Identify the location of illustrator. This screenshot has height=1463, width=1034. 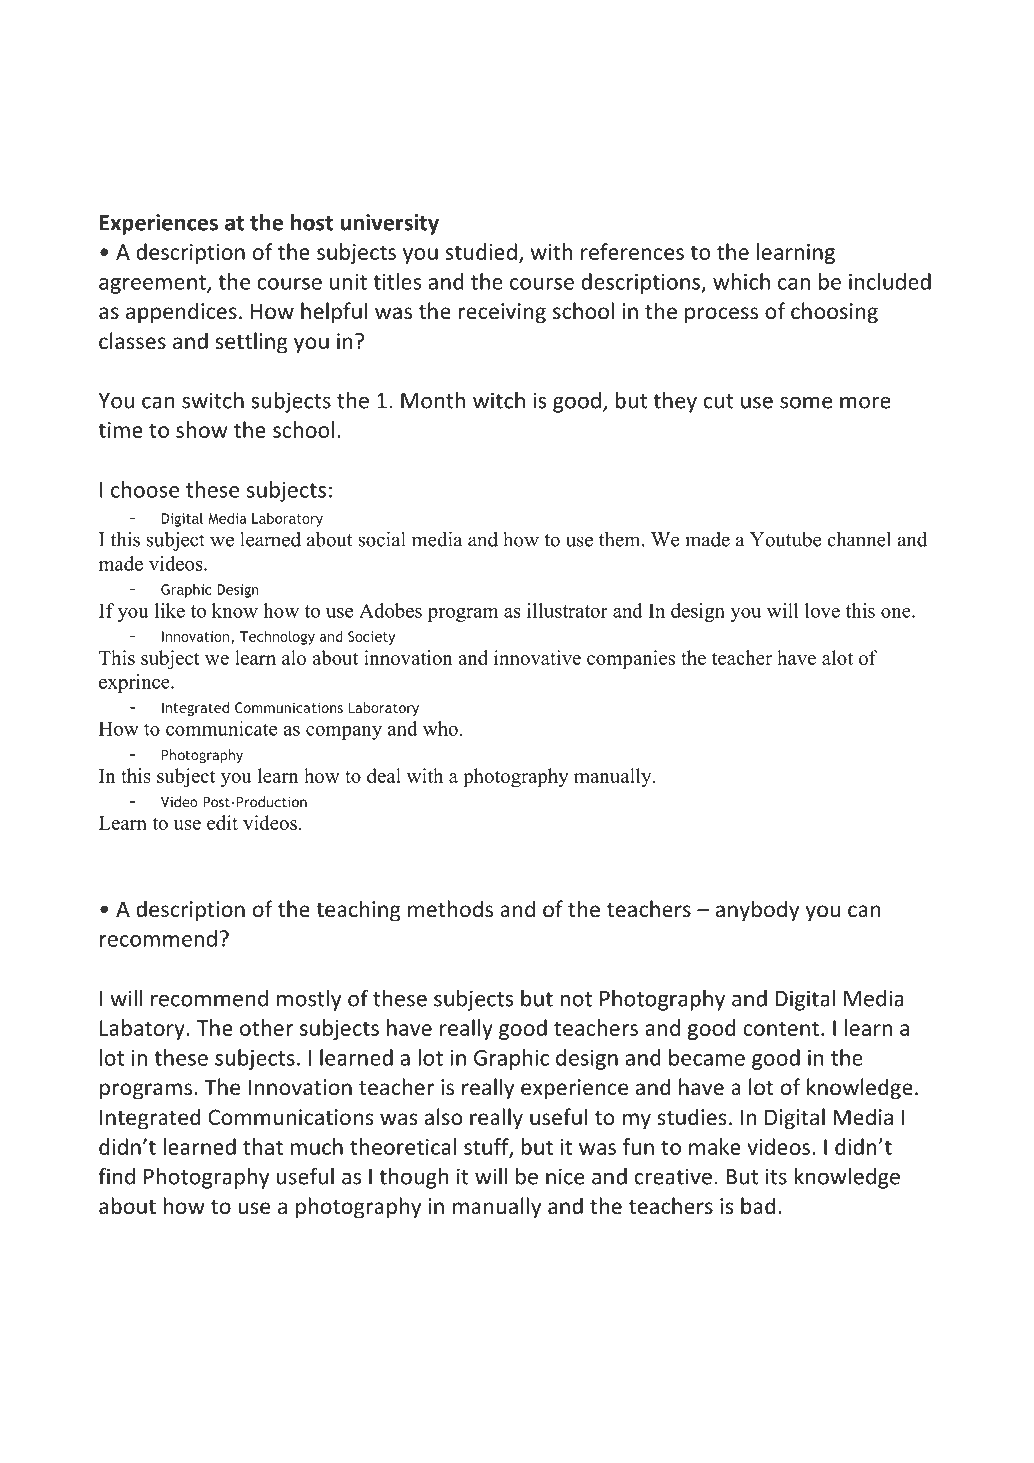
(567, 610).
